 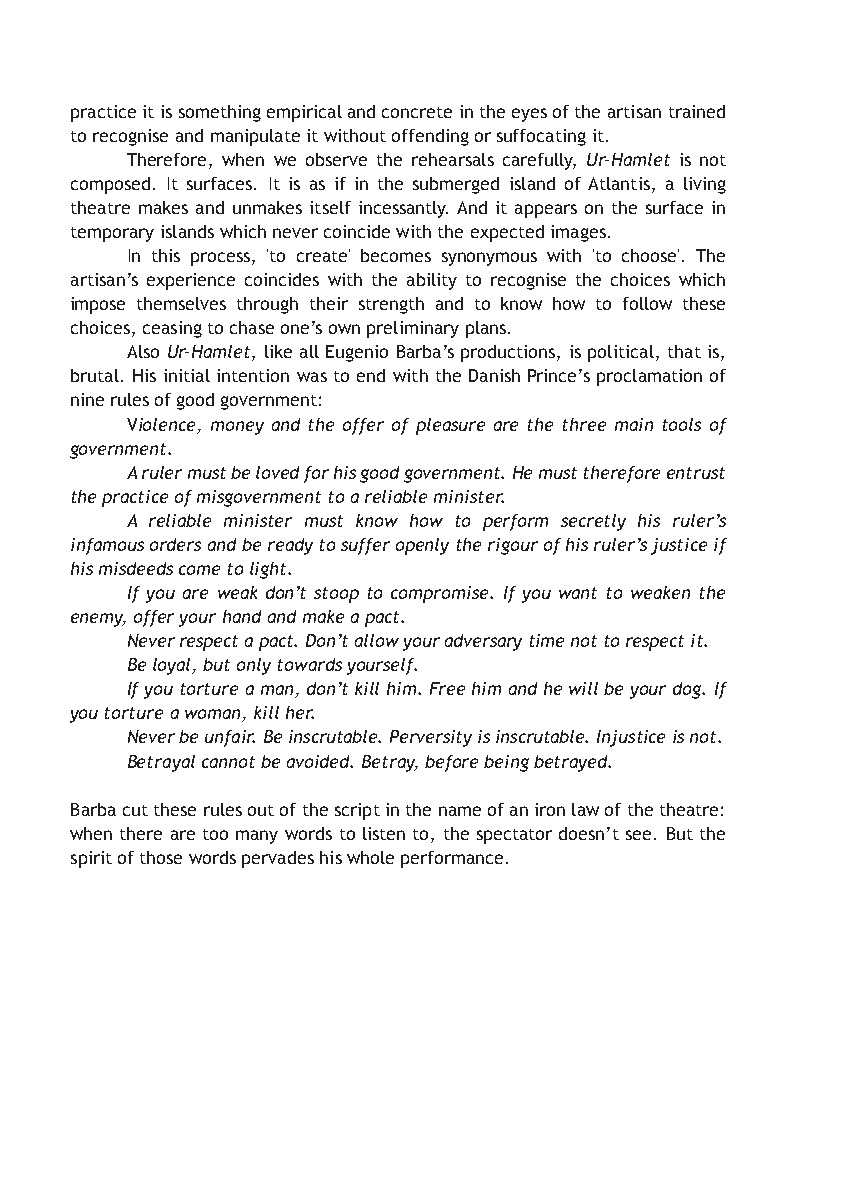 What do you see at coordinates (697, 111) in the screenshot?
I see `trained` at bounding box center [697, 111].
